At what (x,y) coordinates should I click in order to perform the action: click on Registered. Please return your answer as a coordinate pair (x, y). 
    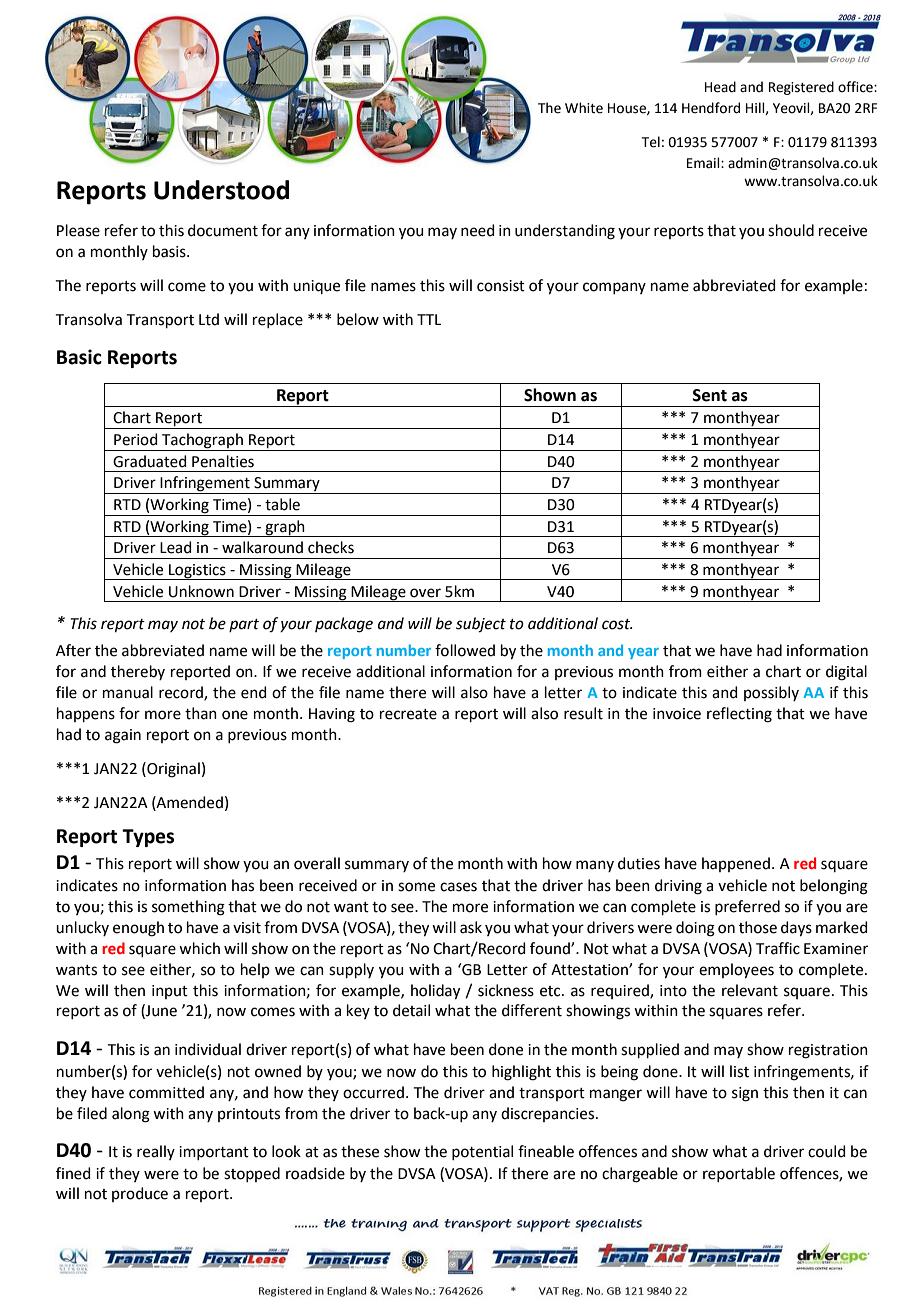
    Looking at the image, I should click on (801, 88).
